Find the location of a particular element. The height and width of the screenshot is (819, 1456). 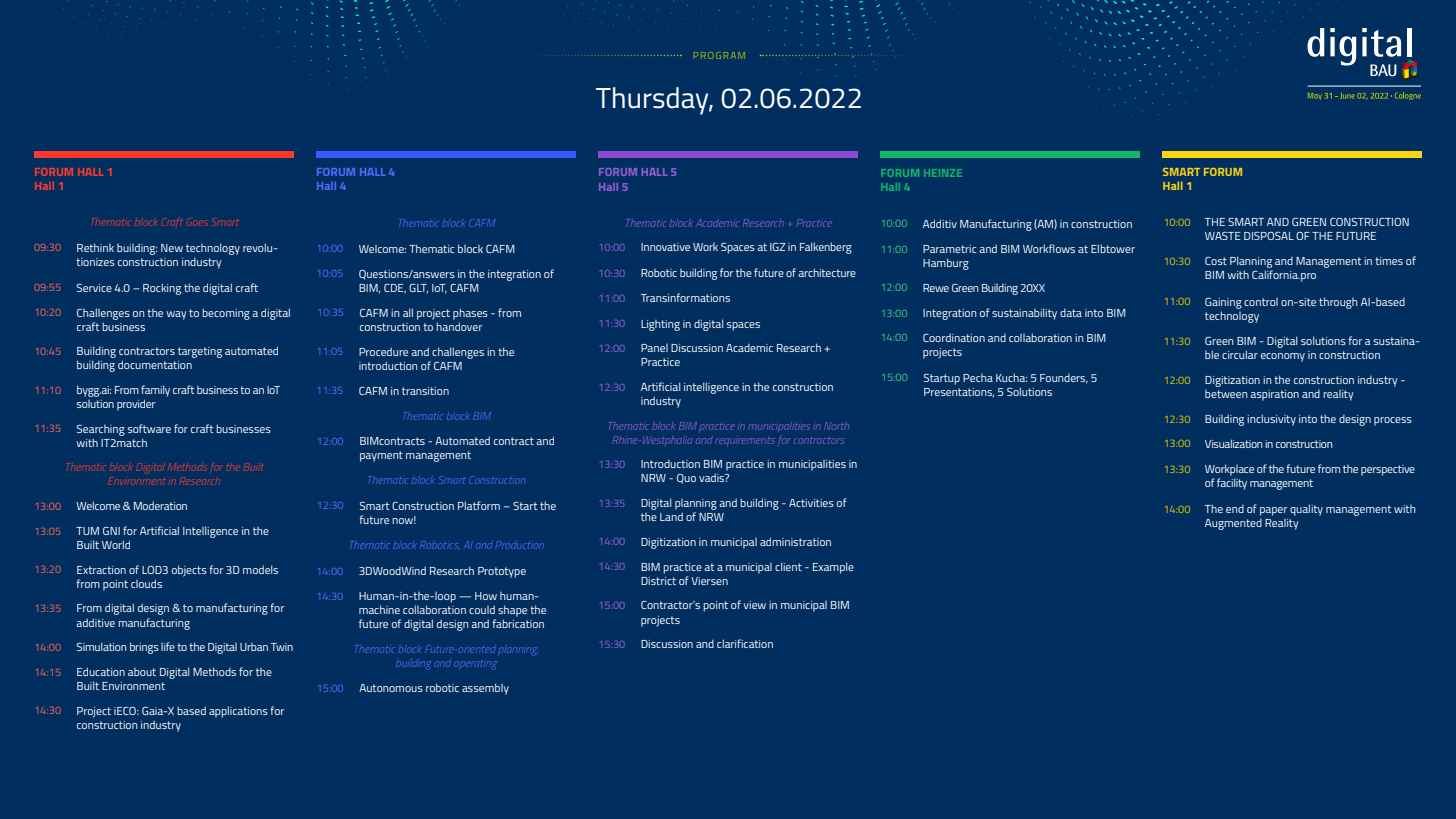

family is located at coordinates (155, 391).
